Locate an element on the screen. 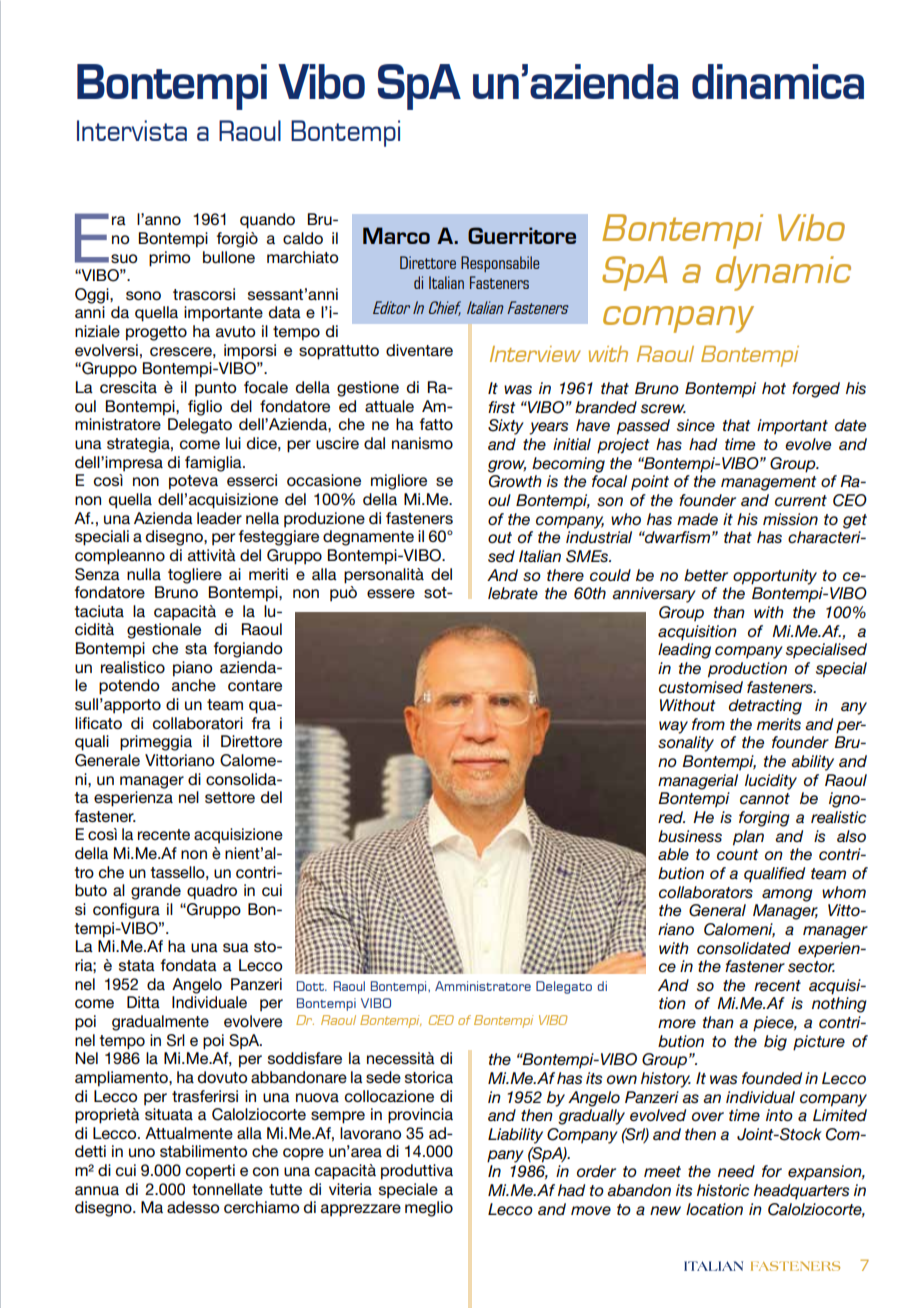  way is located at coordinates (673, 727).
